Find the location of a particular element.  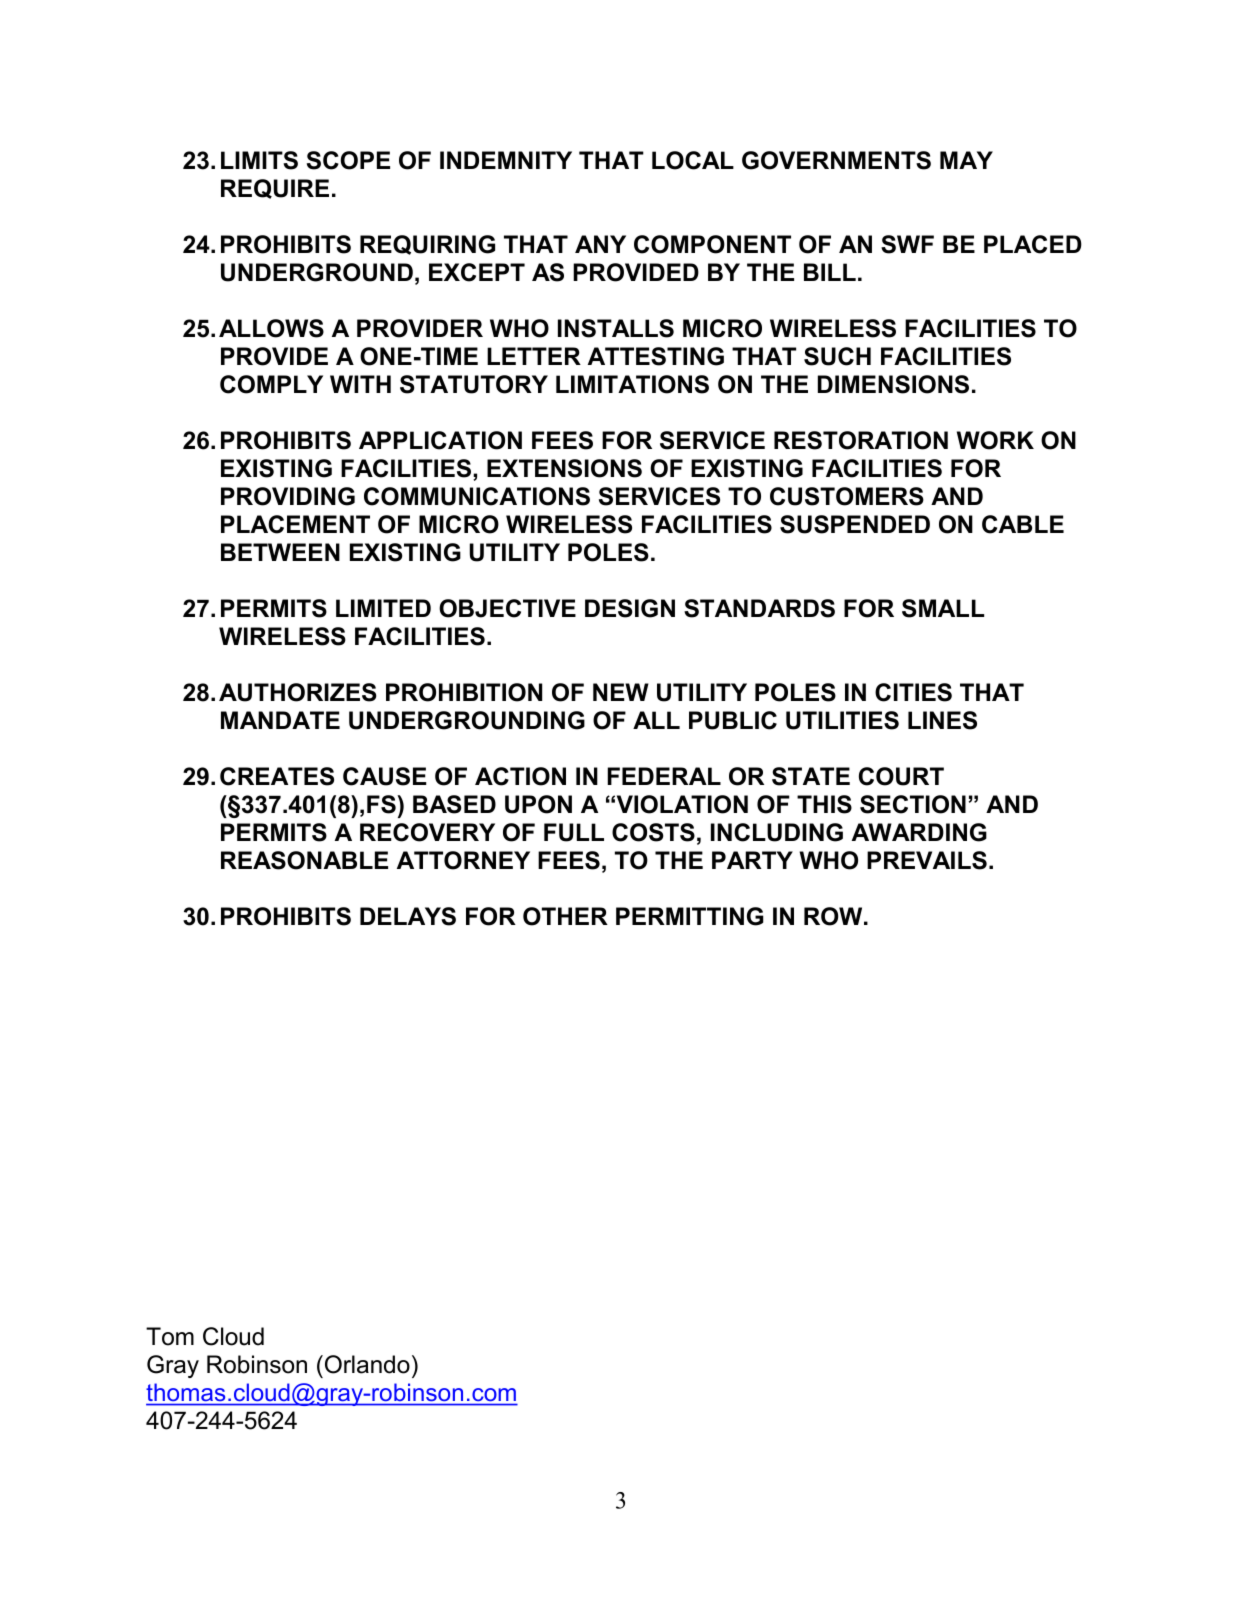

Orlando is located at coordinates (366, 1364).
